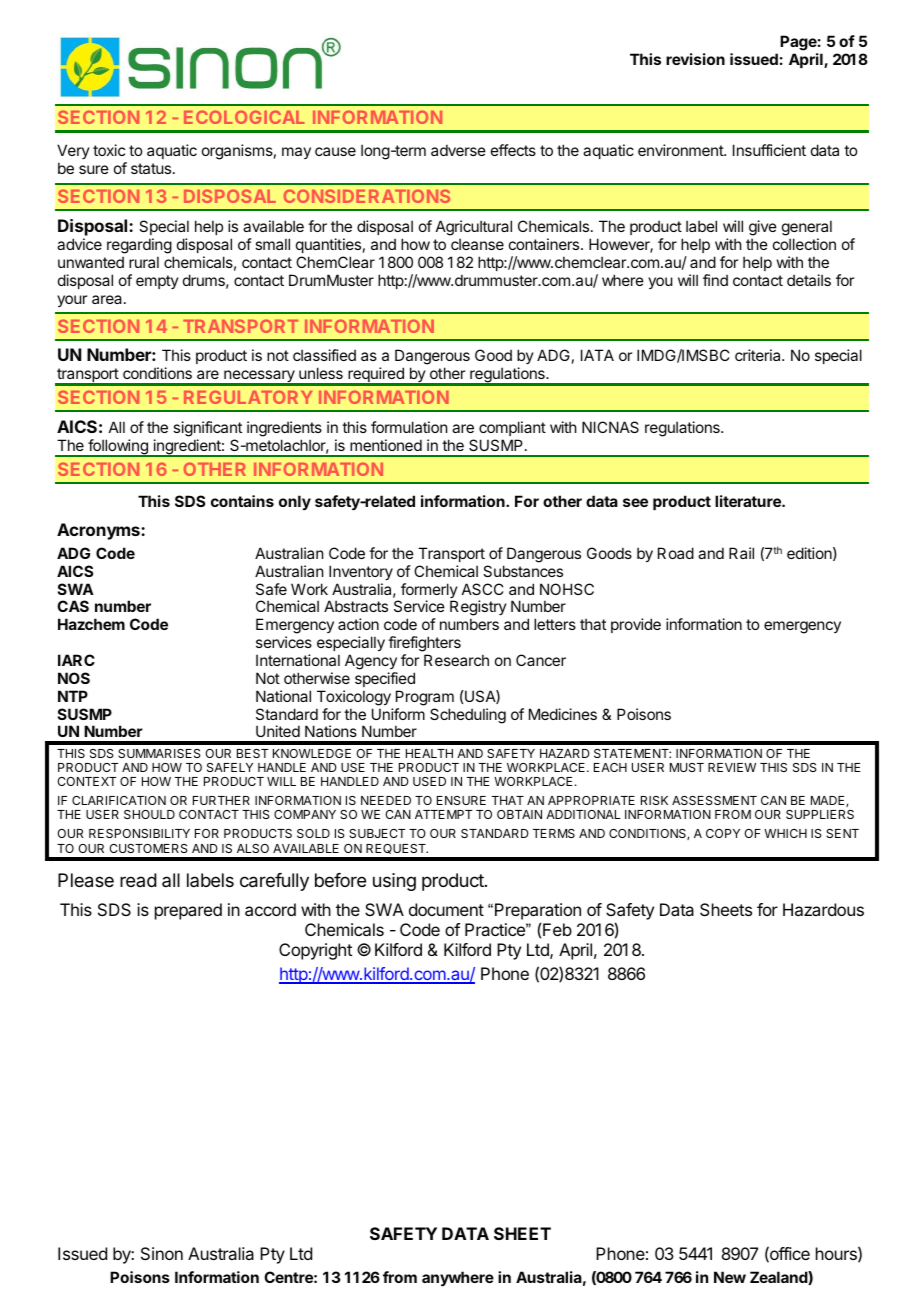  I want to click on adverse, so click(458, 150).
